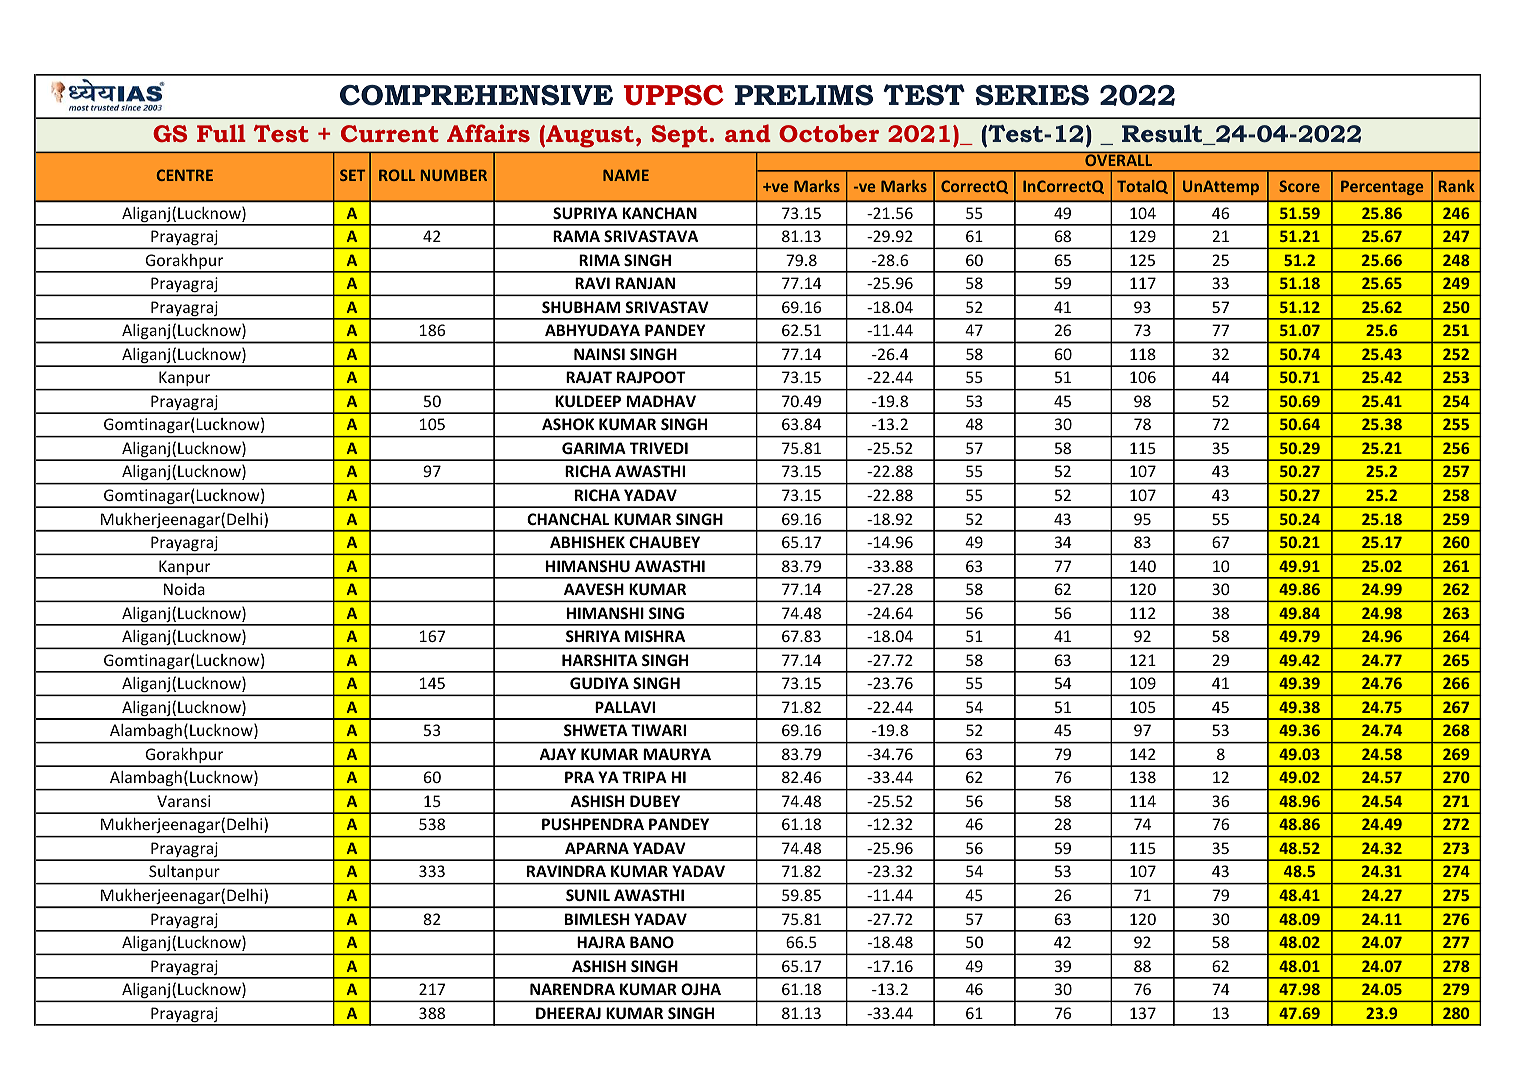 This image has height=1071, width=1515. What do you see at coordinates (1382, 187) in the image?
I see `Percentage` at bounding box center [1382, 187].
